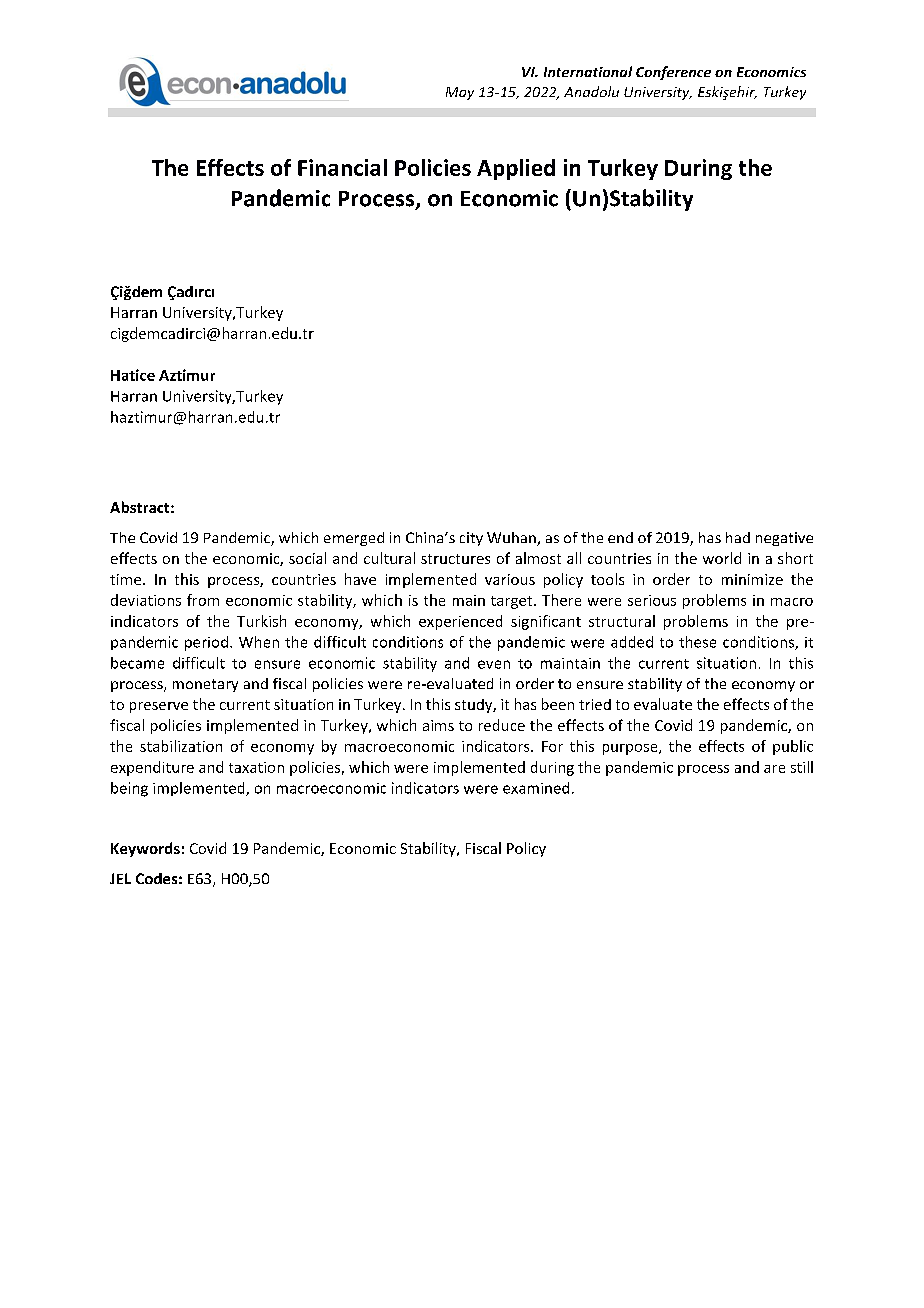 This page has width=924, height=1308. Describe the element at coordinates (738, 537) in the page. I see `had` at that location.
